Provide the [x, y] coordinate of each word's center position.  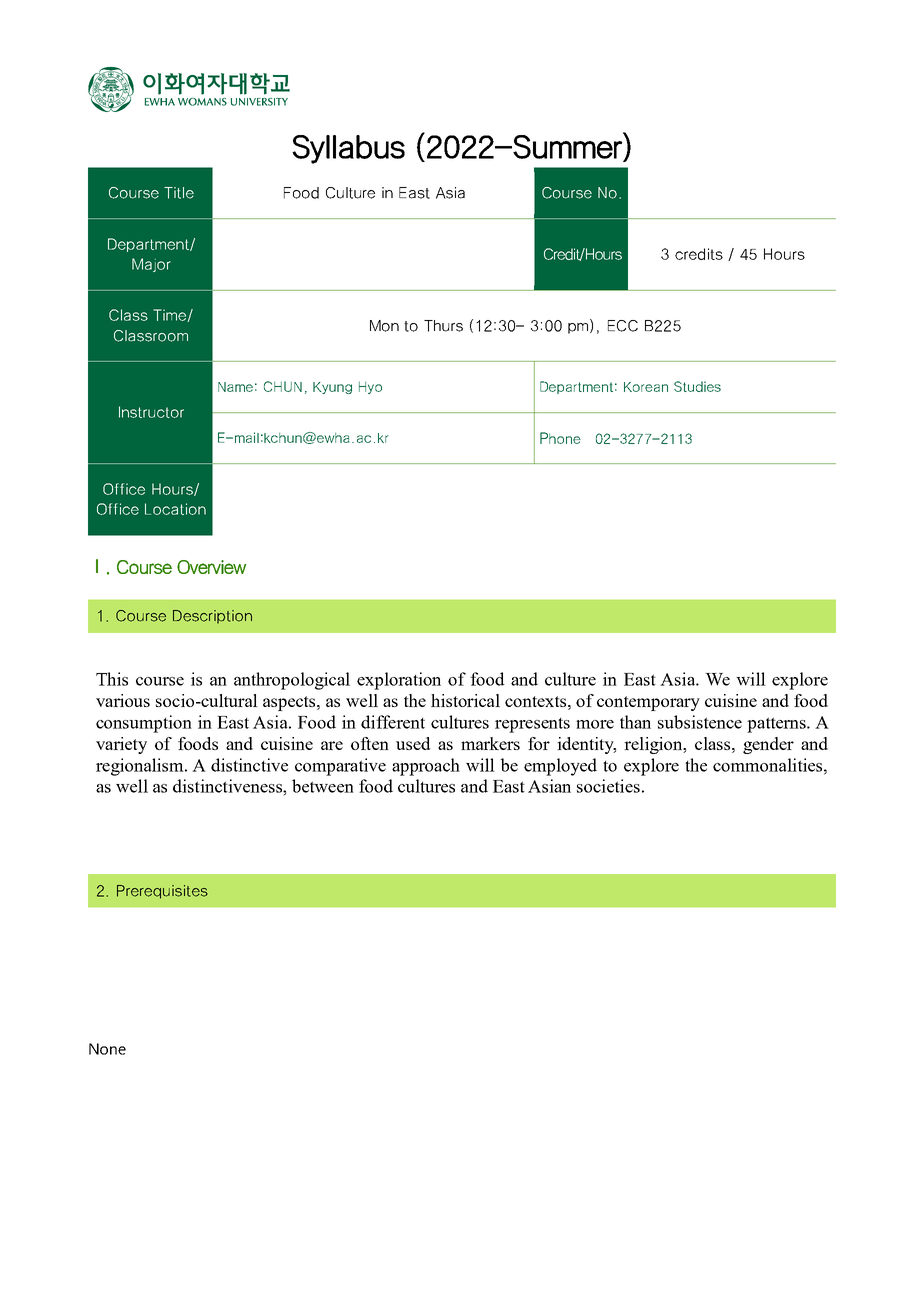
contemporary [648, 703]
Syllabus [348, 149]
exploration [399, 681]
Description [212, 617]
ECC [623, 326]
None [107, 1049]
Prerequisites [162, 892]
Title [179, 193]
